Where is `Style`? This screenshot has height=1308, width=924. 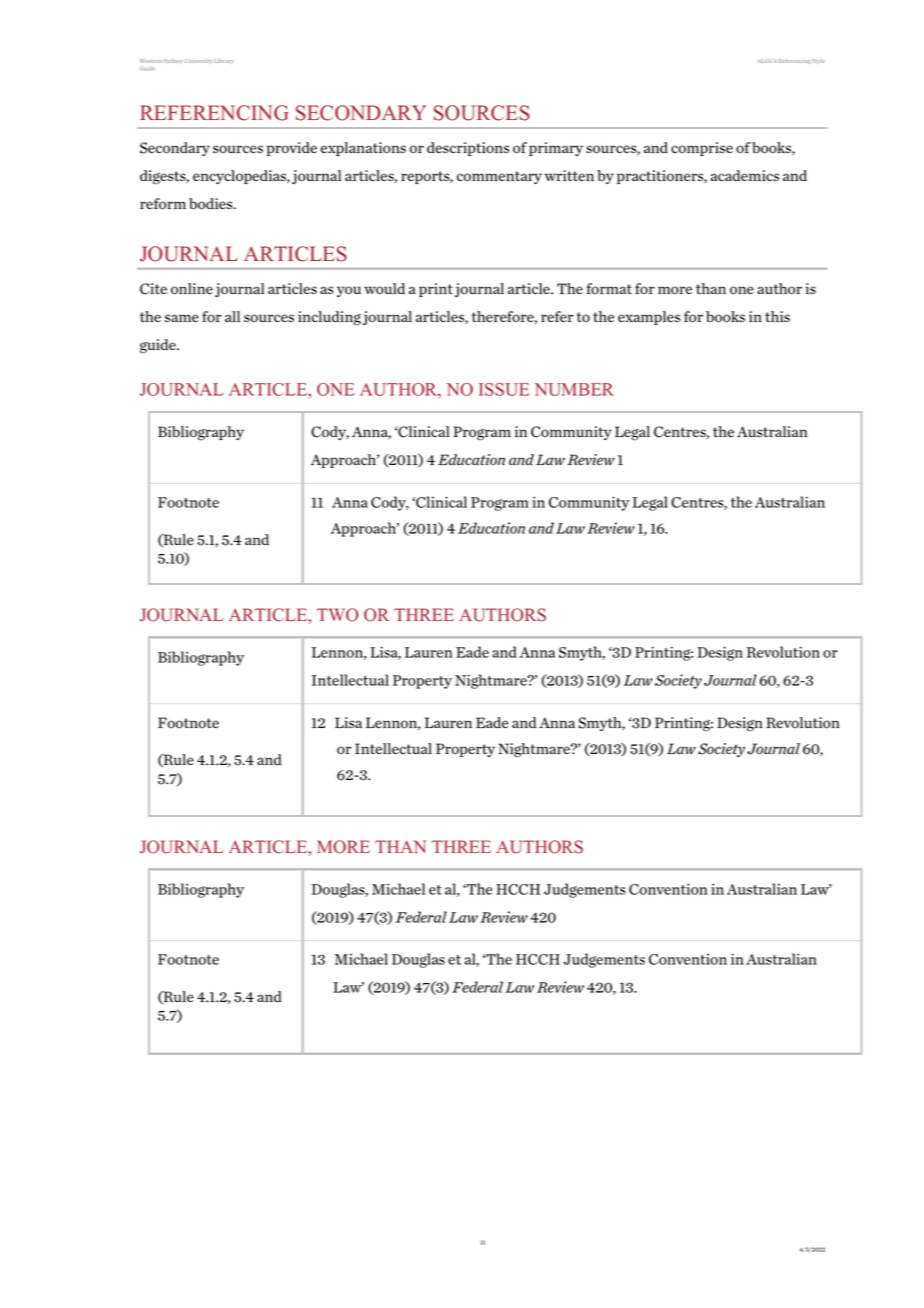
Style is located at coordinates (818, 61).
